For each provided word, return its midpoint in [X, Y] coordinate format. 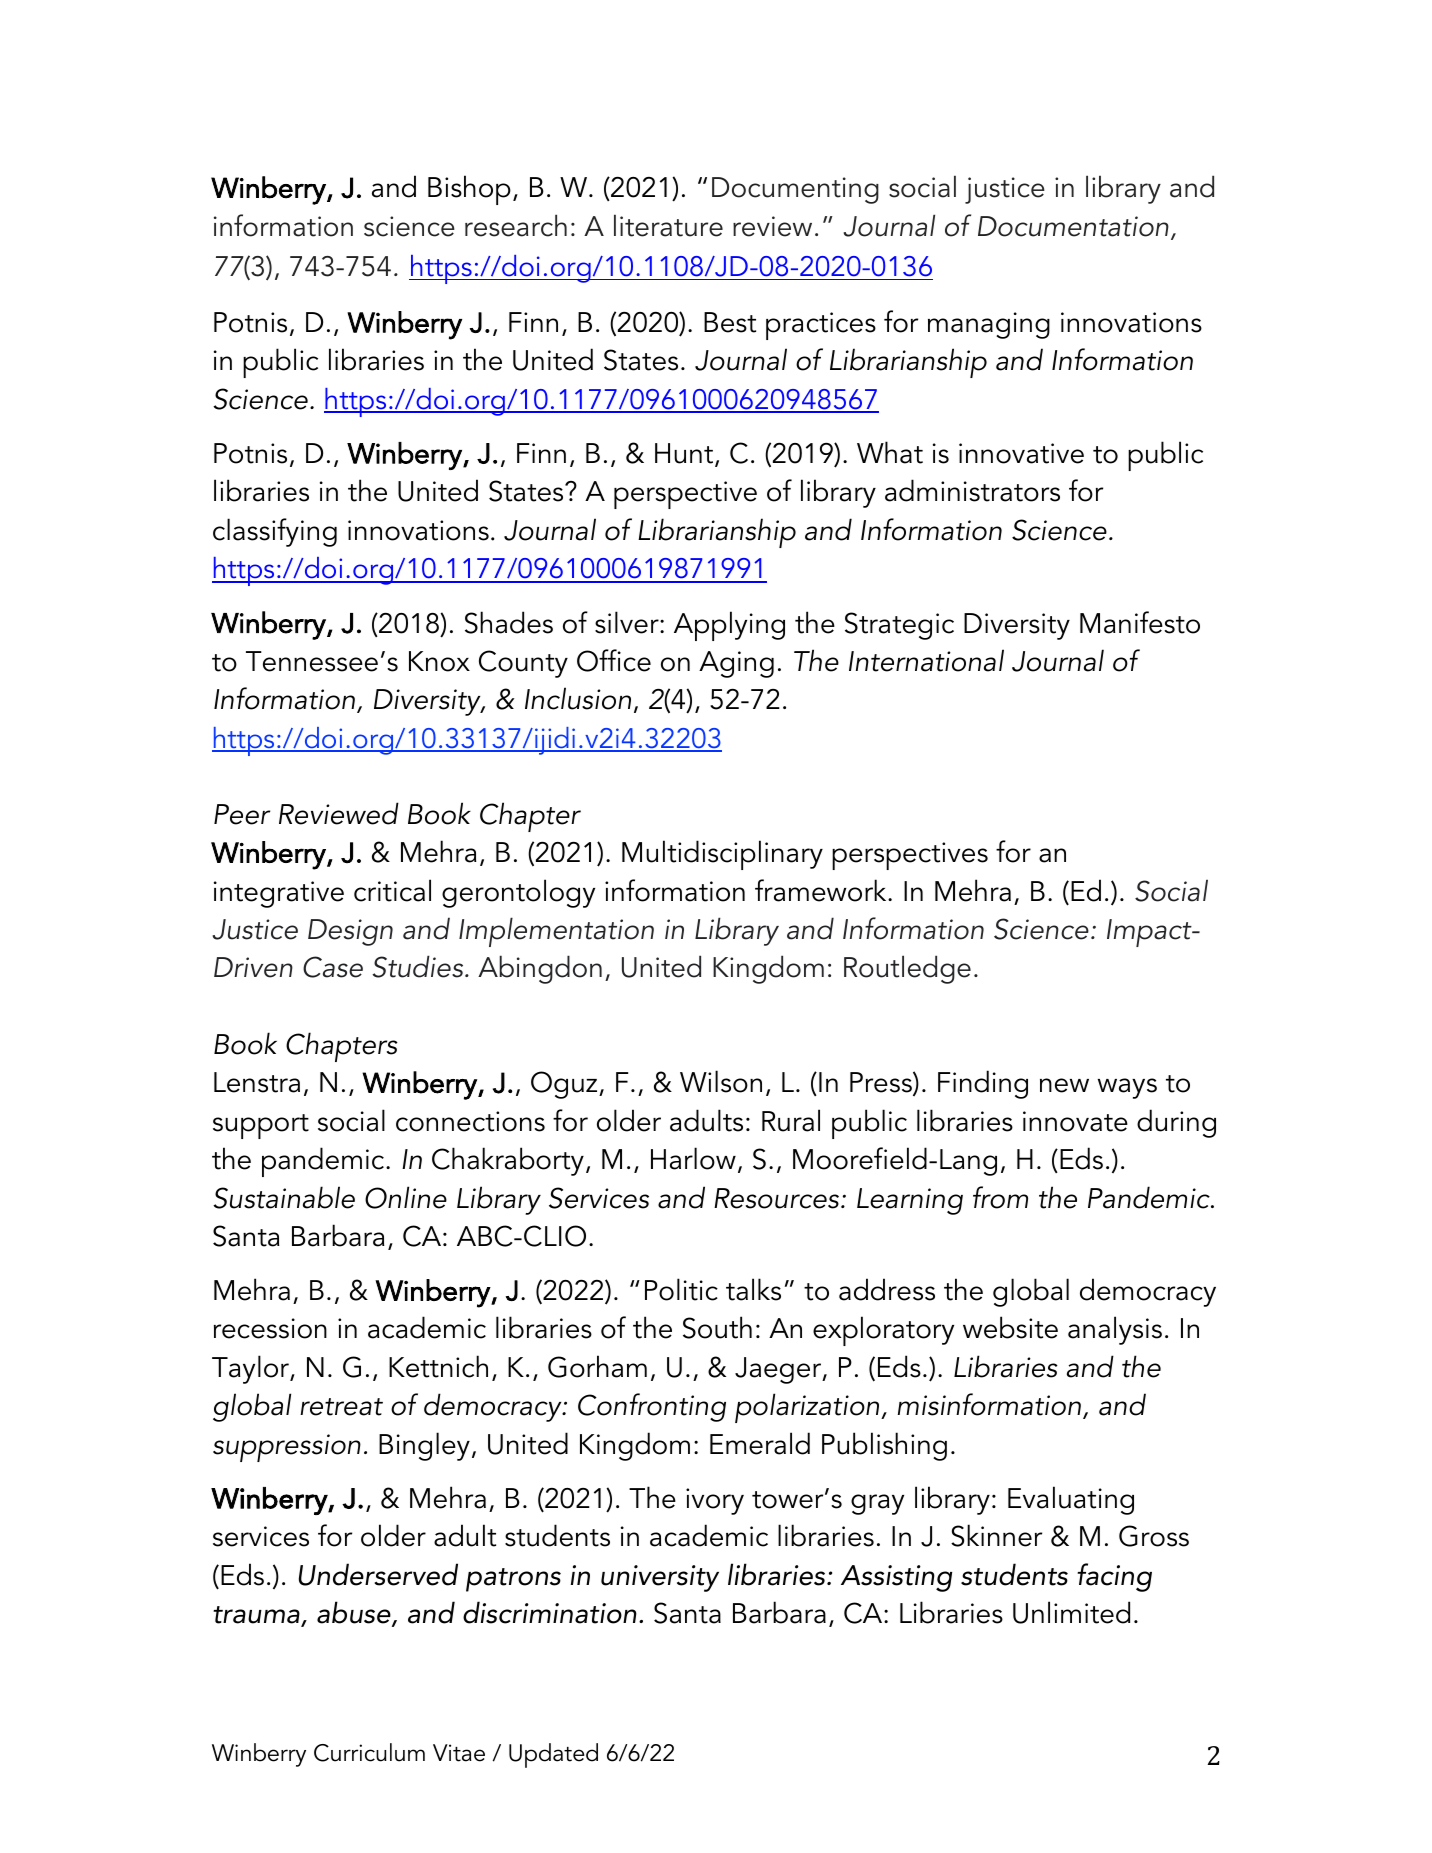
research [516, 225]
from [1000, 1197]
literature [668, 225]
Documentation [1073, 226]
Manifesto [1140, 622]
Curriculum [369, 1752]
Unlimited [1071, 1612]
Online [406, 1197]
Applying [729, 626]
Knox [439, 661]
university [660, 1578]
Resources [778, 1198]
